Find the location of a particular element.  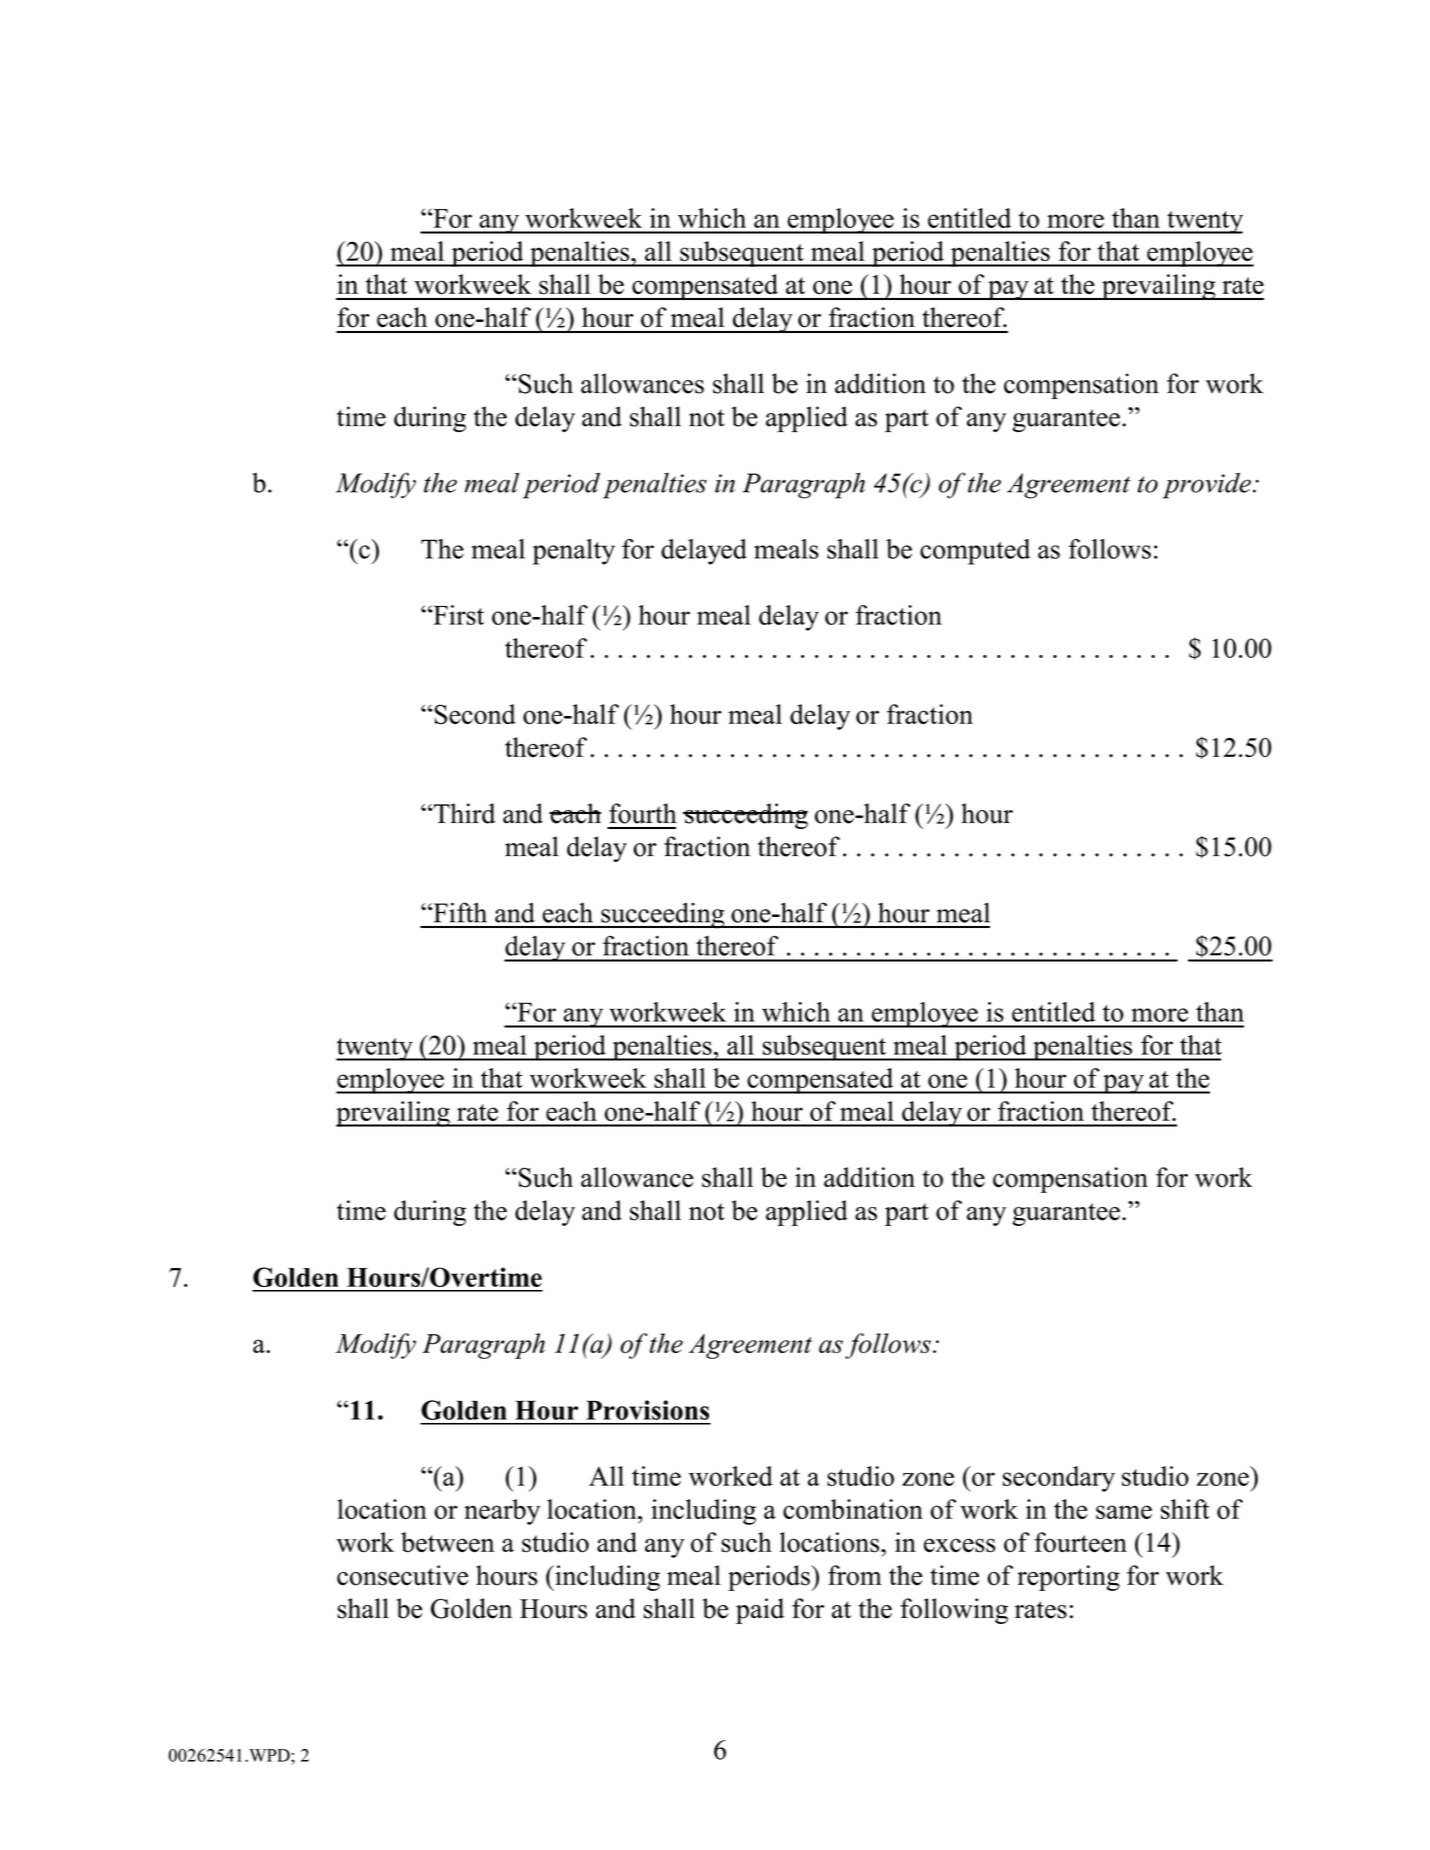

provide is located at coordinates (1207, 486).
